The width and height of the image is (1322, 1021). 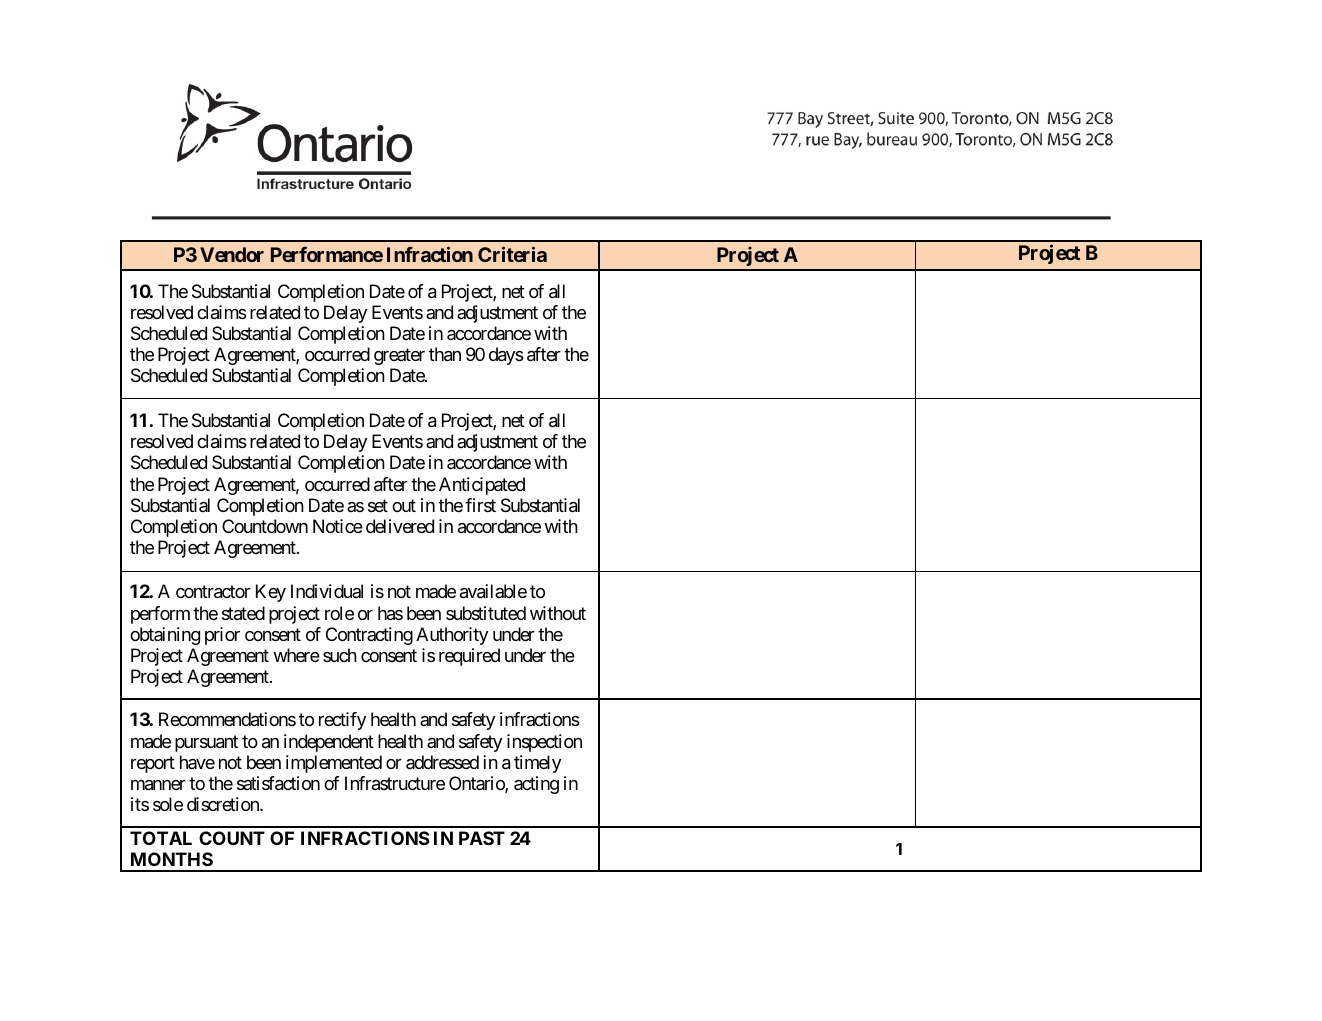 I want to click on role, so click(x=339, y=613).
